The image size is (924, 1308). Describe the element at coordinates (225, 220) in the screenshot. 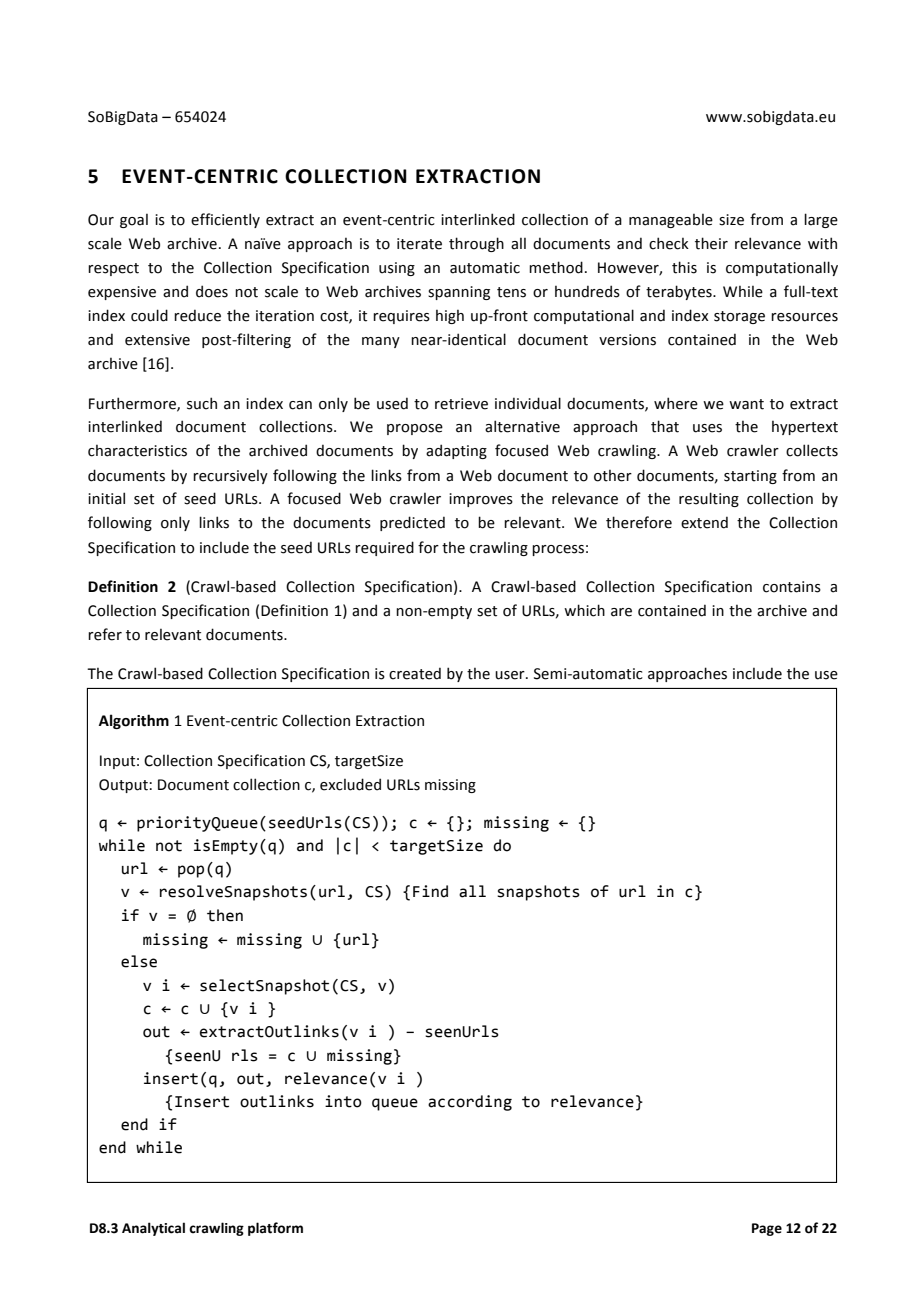

I see `efficiently` at that location.
